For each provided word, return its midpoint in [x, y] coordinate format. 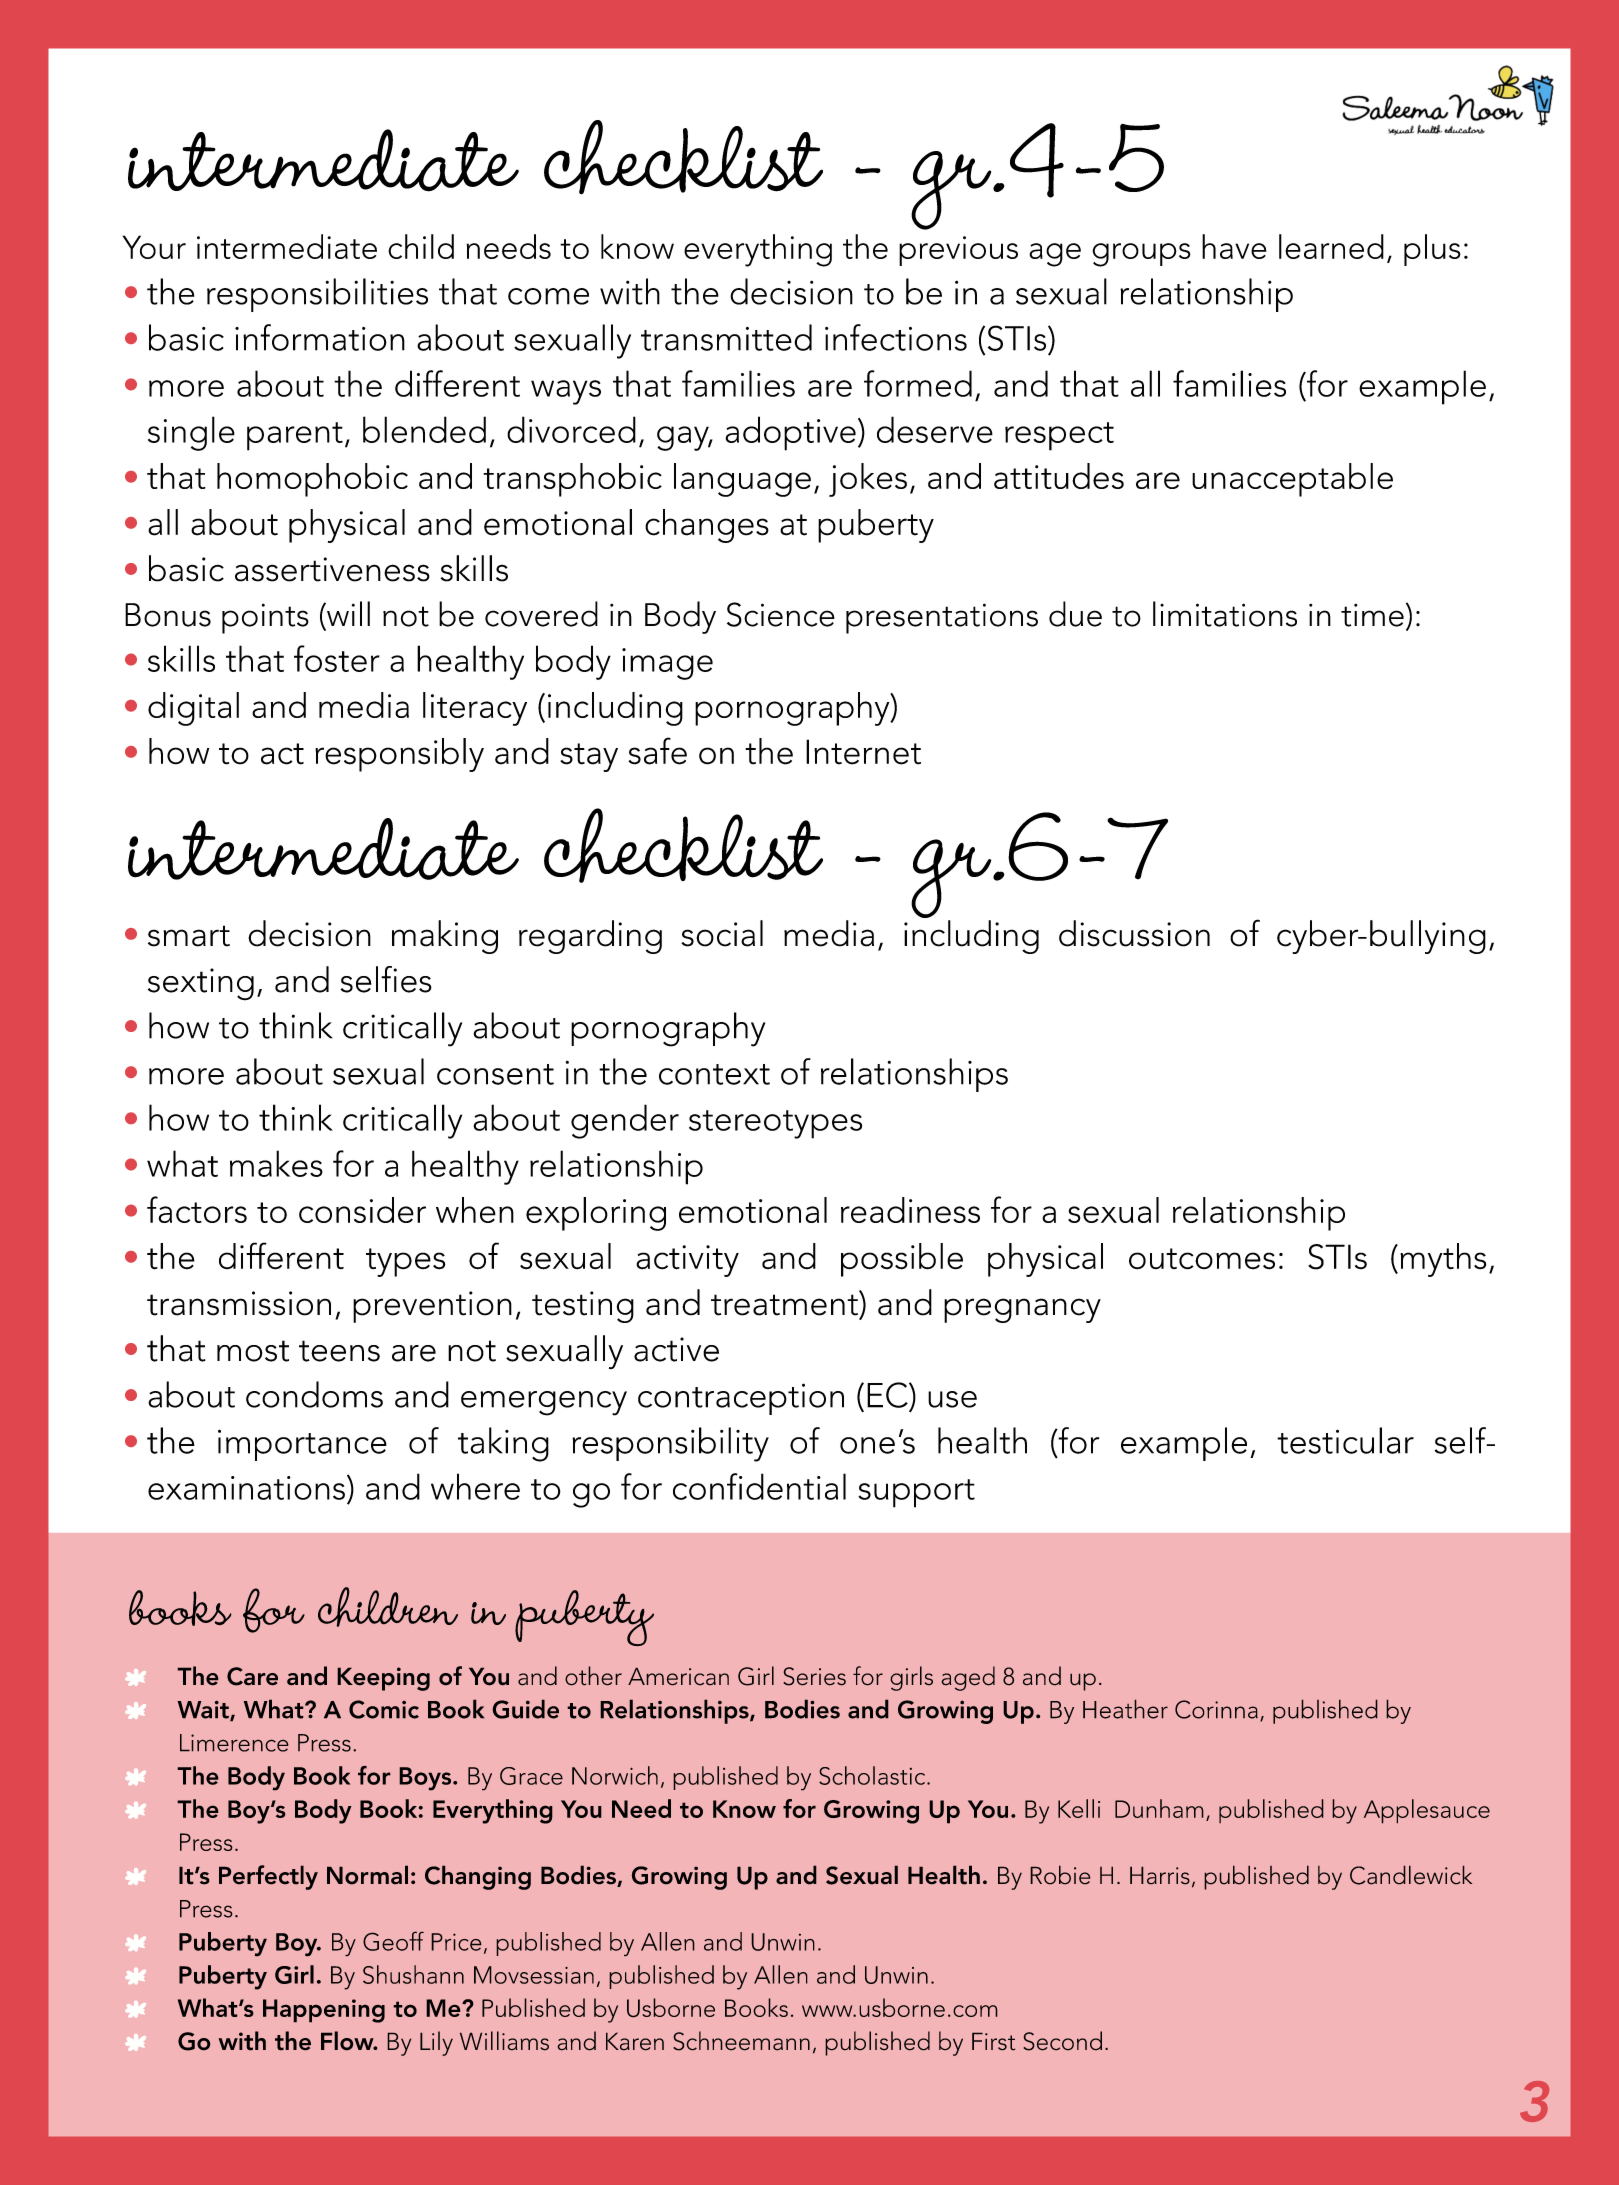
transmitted [726, 337]
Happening [324, 2011]
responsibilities [317, 295]
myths [1443, 1260]
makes [276, 1163]
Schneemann [741, 2041]
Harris [1160, 1875]
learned [1331, 246]
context [714, 1074]
